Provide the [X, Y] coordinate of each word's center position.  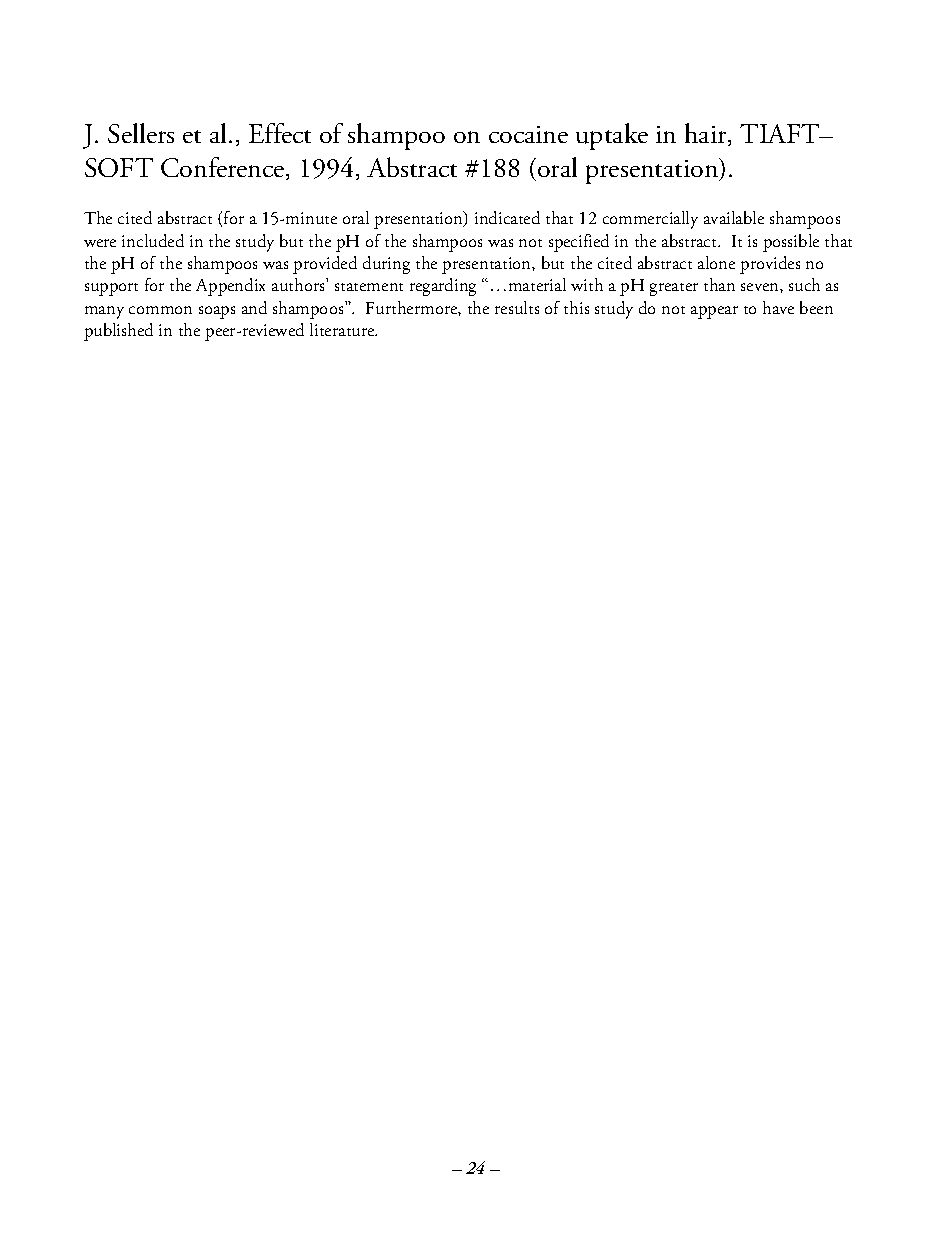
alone [716, 262]
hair [707, 134]
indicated [507, 217]
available [734, 217]
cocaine [528, 134]
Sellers [141, 133]
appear [714, 312]
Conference [224, 168]
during [386, 265]
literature [343, 329]
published [118, 332]
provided [325, 265]
